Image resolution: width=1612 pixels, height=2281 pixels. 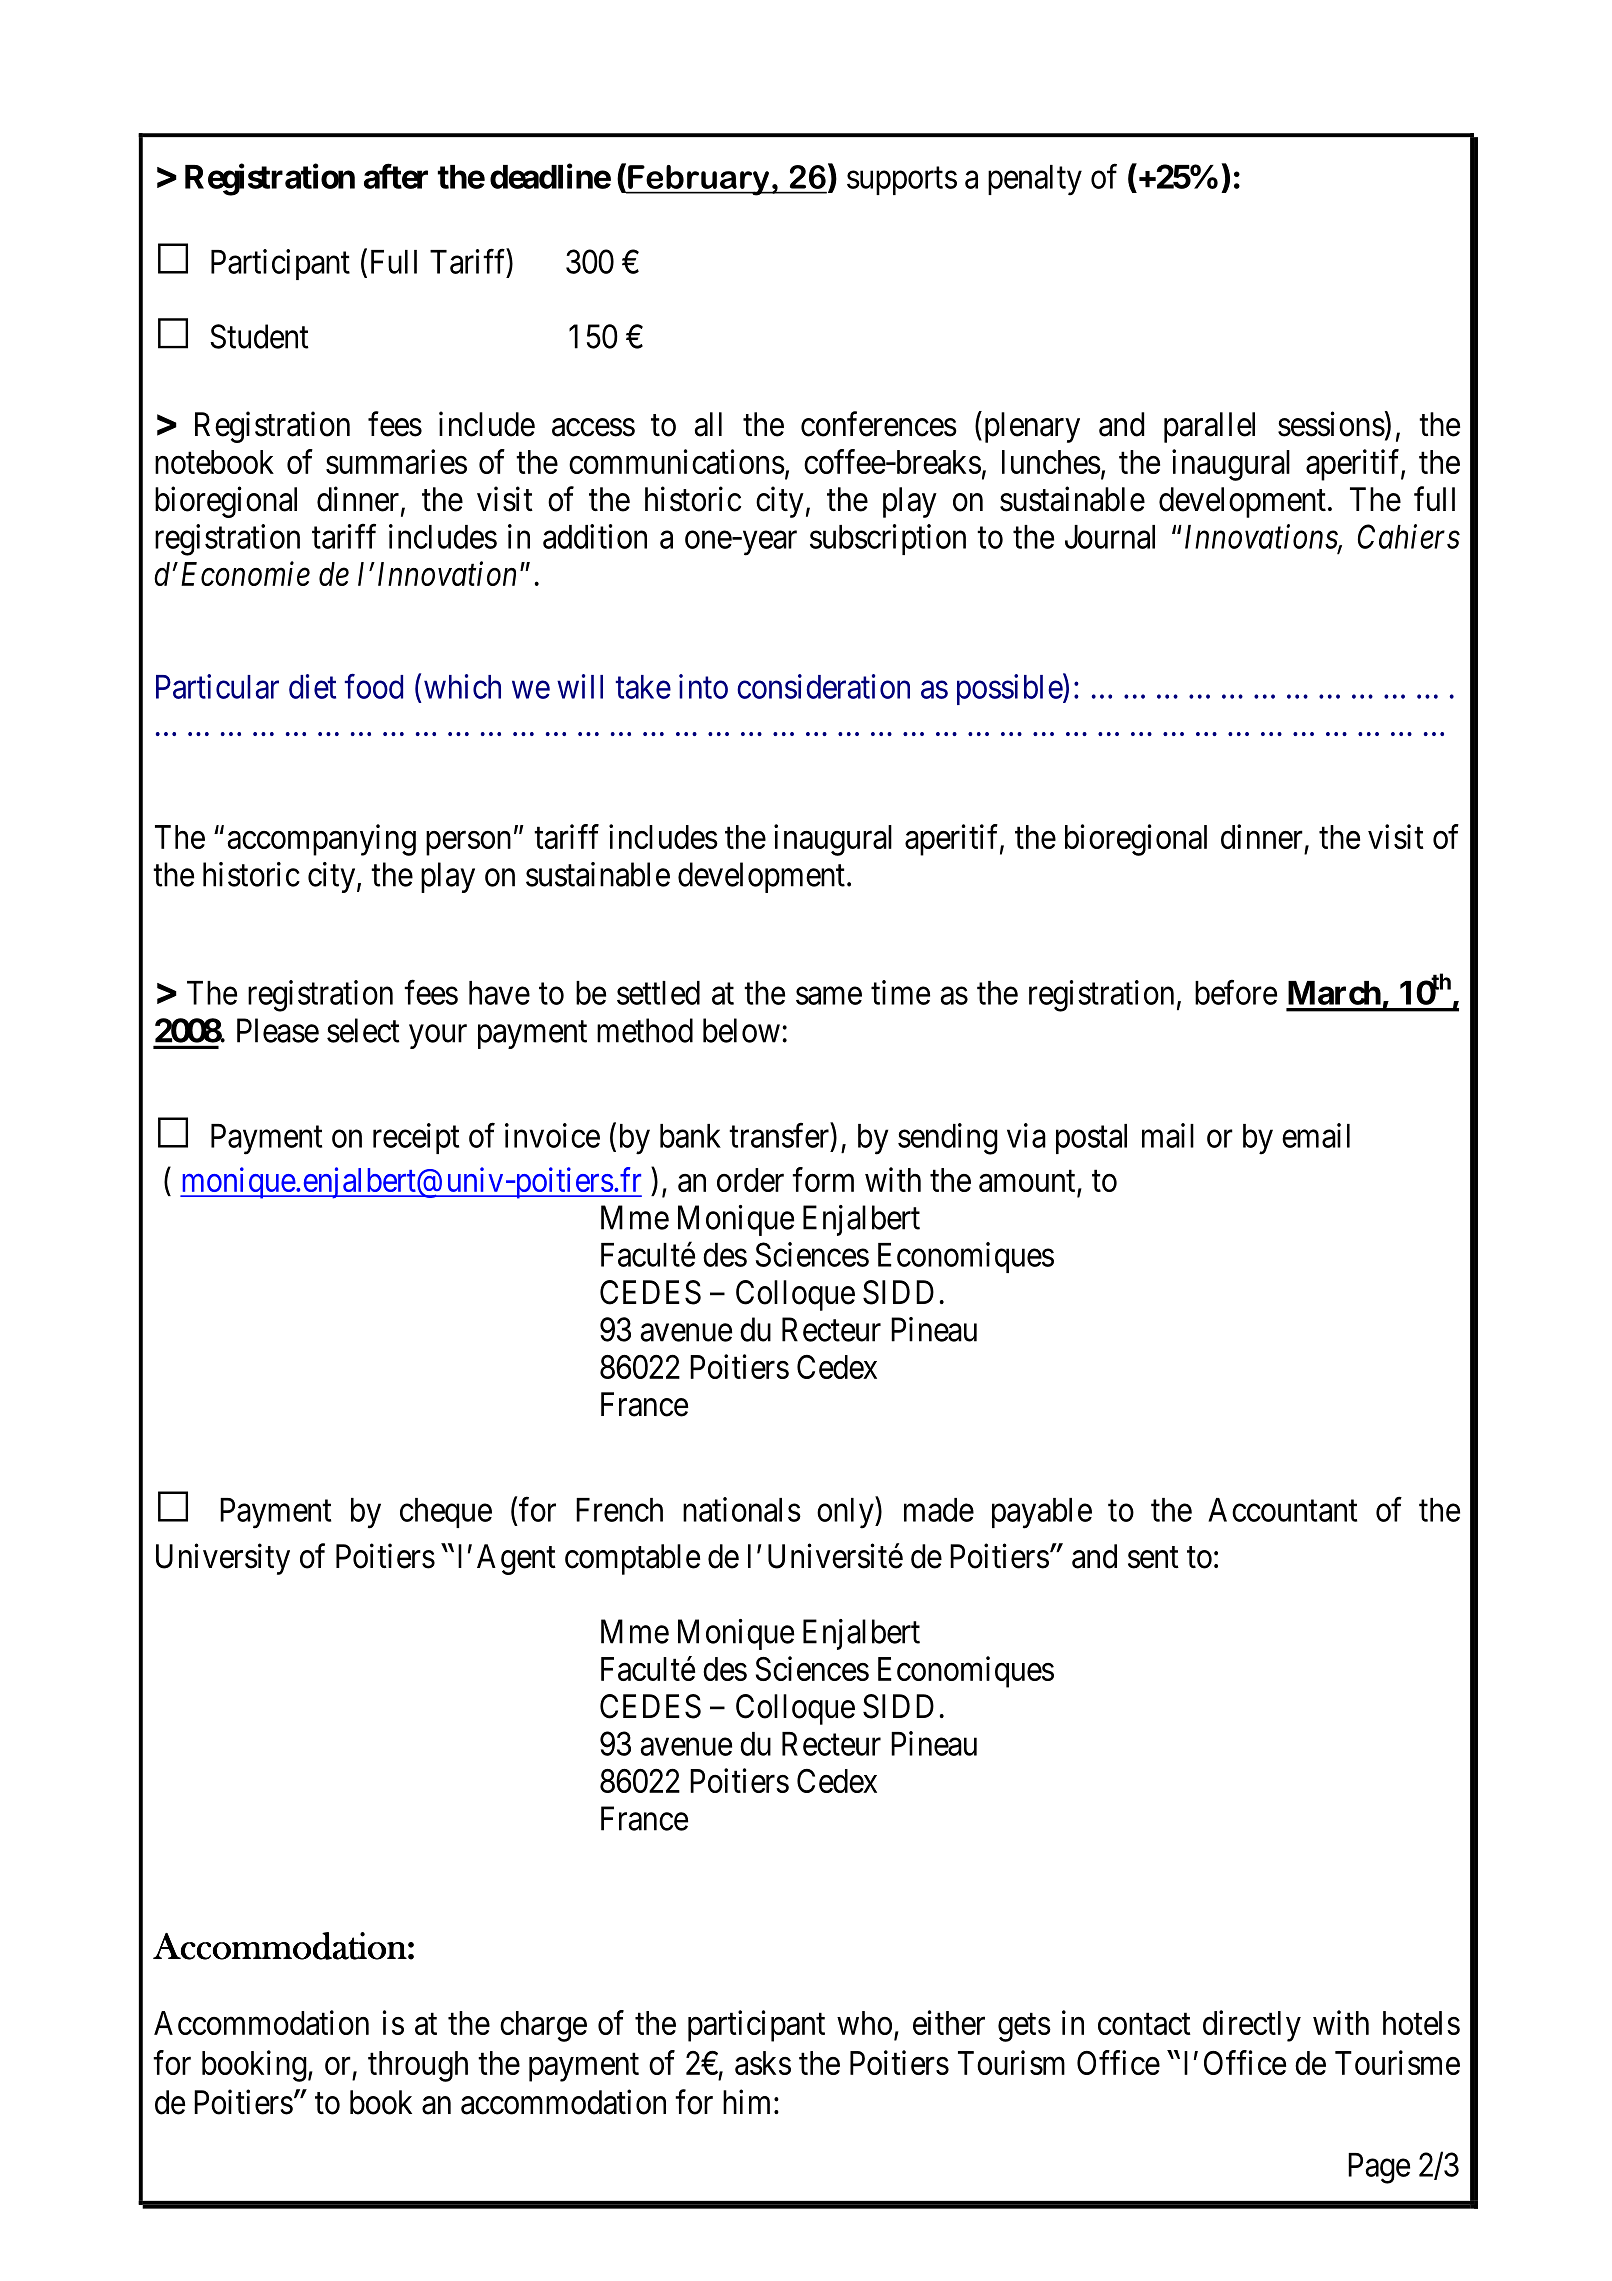 I want to click on directly, so click(x=1252, y=2026).
